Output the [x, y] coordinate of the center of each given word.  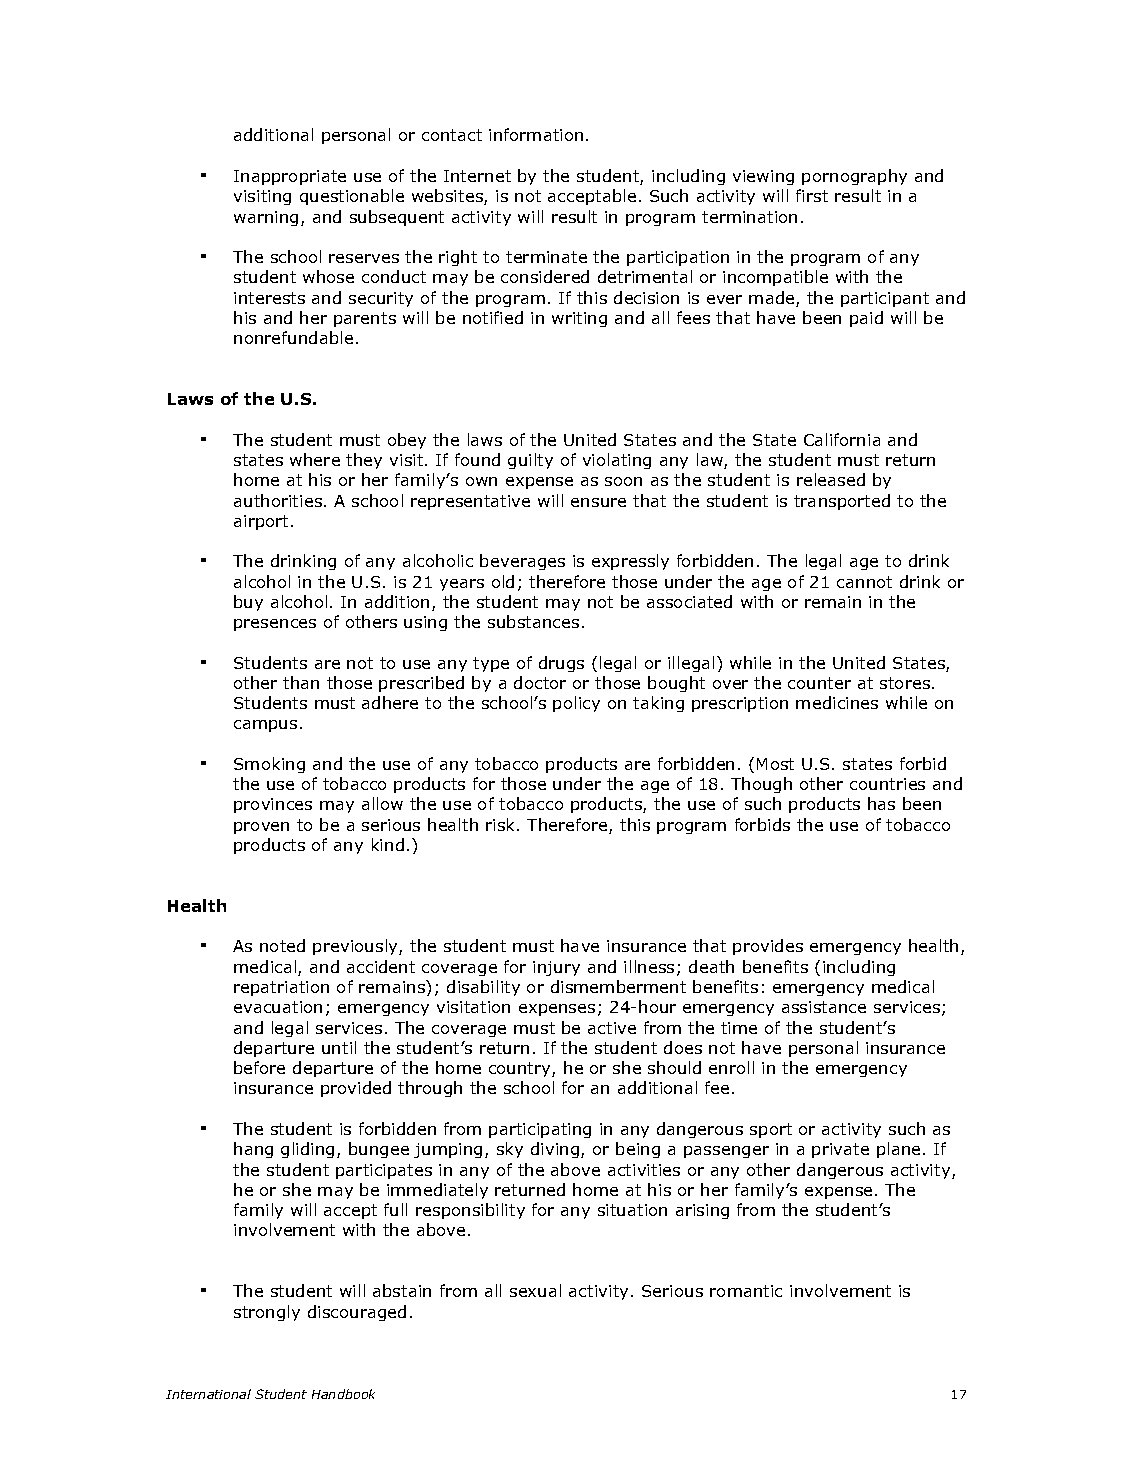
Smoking [269, 765]
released [831, 479]
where [315, 459]
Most [775, 764]
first [812, 195]
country [521, 1069]
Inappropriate [290, 177]
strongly [267, 1313]
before [259, 1067]
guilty [530, 461]
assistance [824, 1007]
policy [576, 704]
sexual [535, 1290]
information [536, 134]
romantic [746, 1291]
